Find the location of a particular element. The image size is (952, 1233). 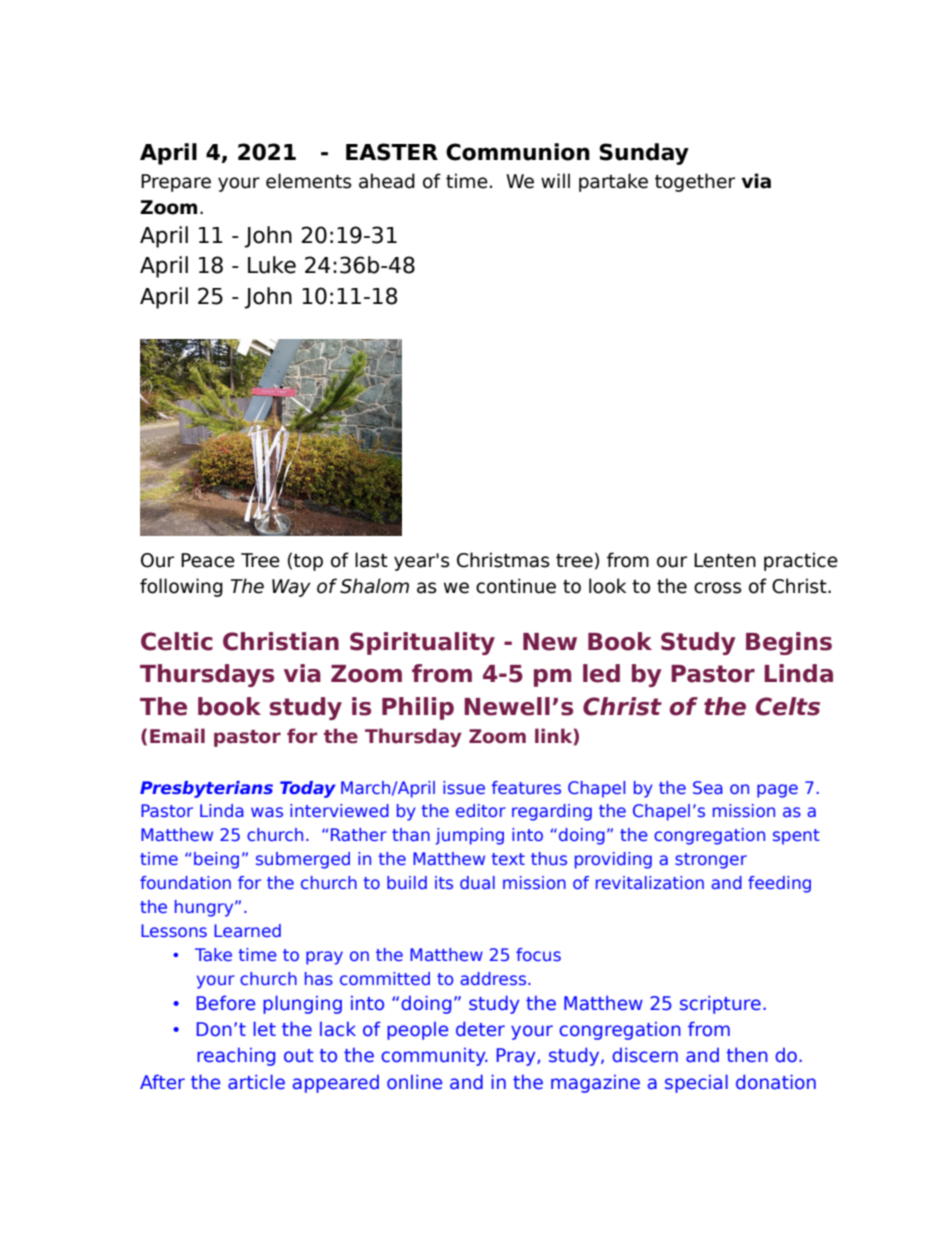

together is located at coordinates (695, 182).
